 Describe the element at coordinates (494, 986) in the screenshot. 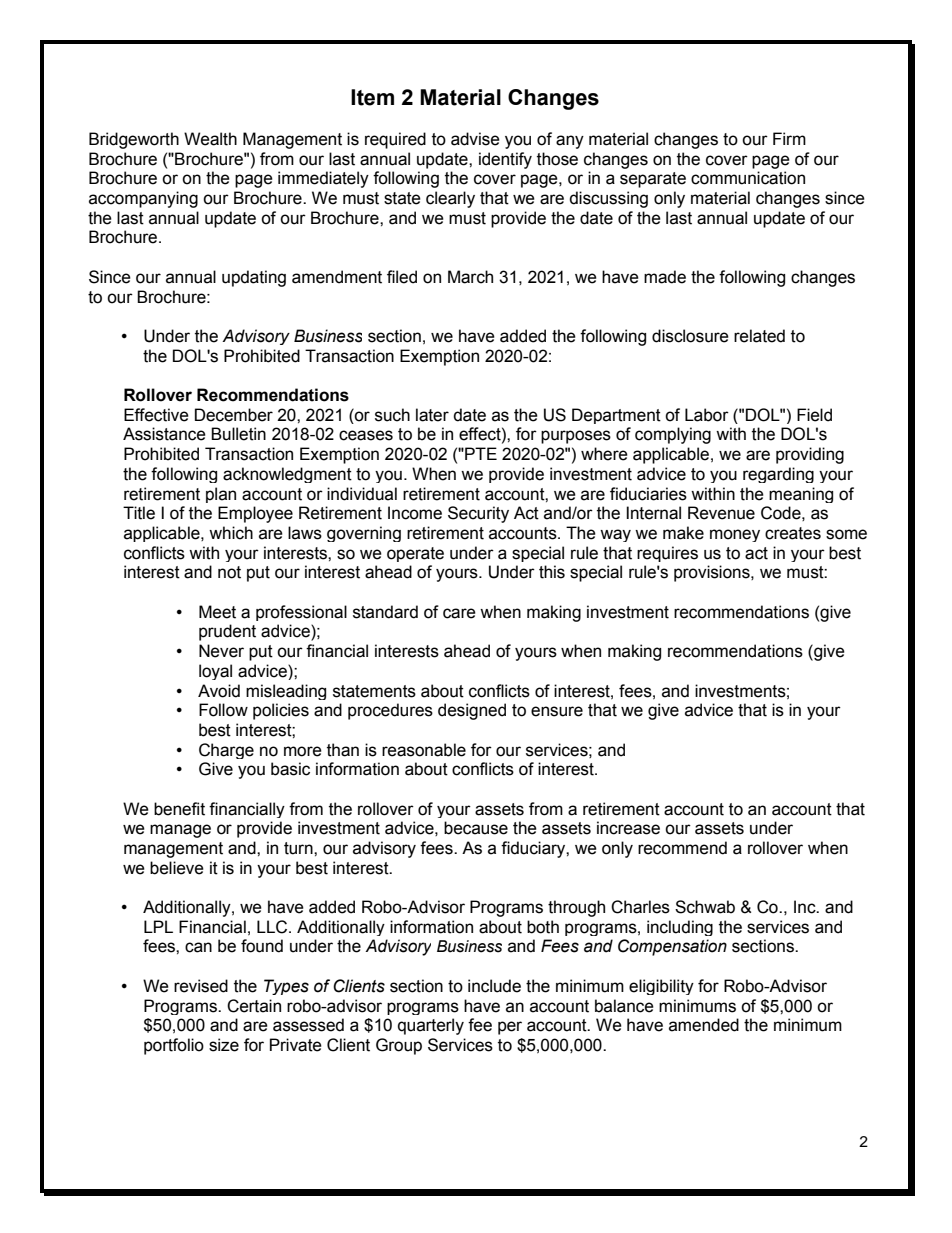

I see `include` at that location.
